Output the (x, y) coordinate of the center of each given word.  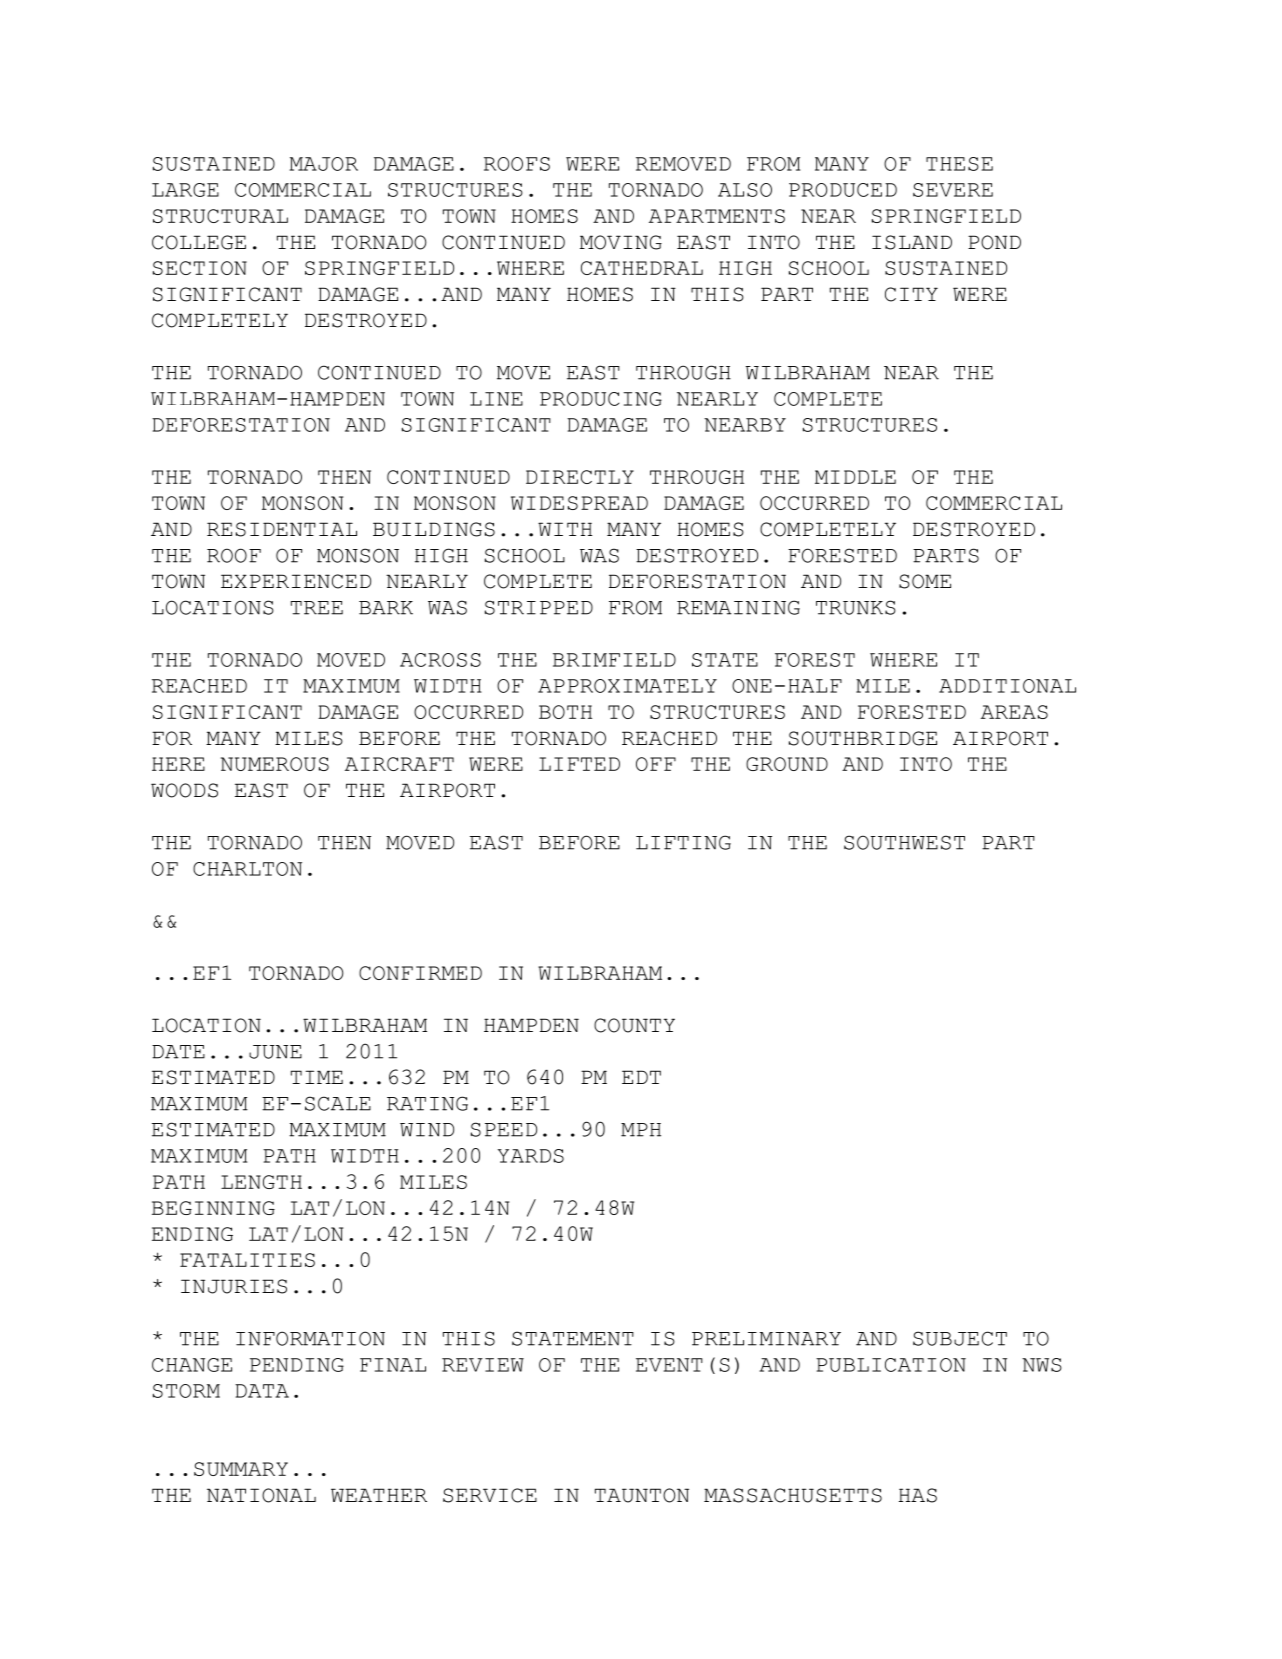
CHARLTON (247, 869)
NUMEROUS (275, 764)
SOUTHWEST (904, 842)
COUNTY (634, 1025)
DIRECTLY (580, 477)
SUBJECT (960, 1338)
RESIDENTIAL (282, 529)
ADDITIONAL (1007, 686)
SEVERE (953, 190)
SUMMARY (241, 1469)
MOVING (621, 242)
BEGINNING (213, 1208)
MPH (641, 1130)
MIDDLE (855, 477)
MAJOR (324, 164)
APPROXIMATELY (627, 686)
